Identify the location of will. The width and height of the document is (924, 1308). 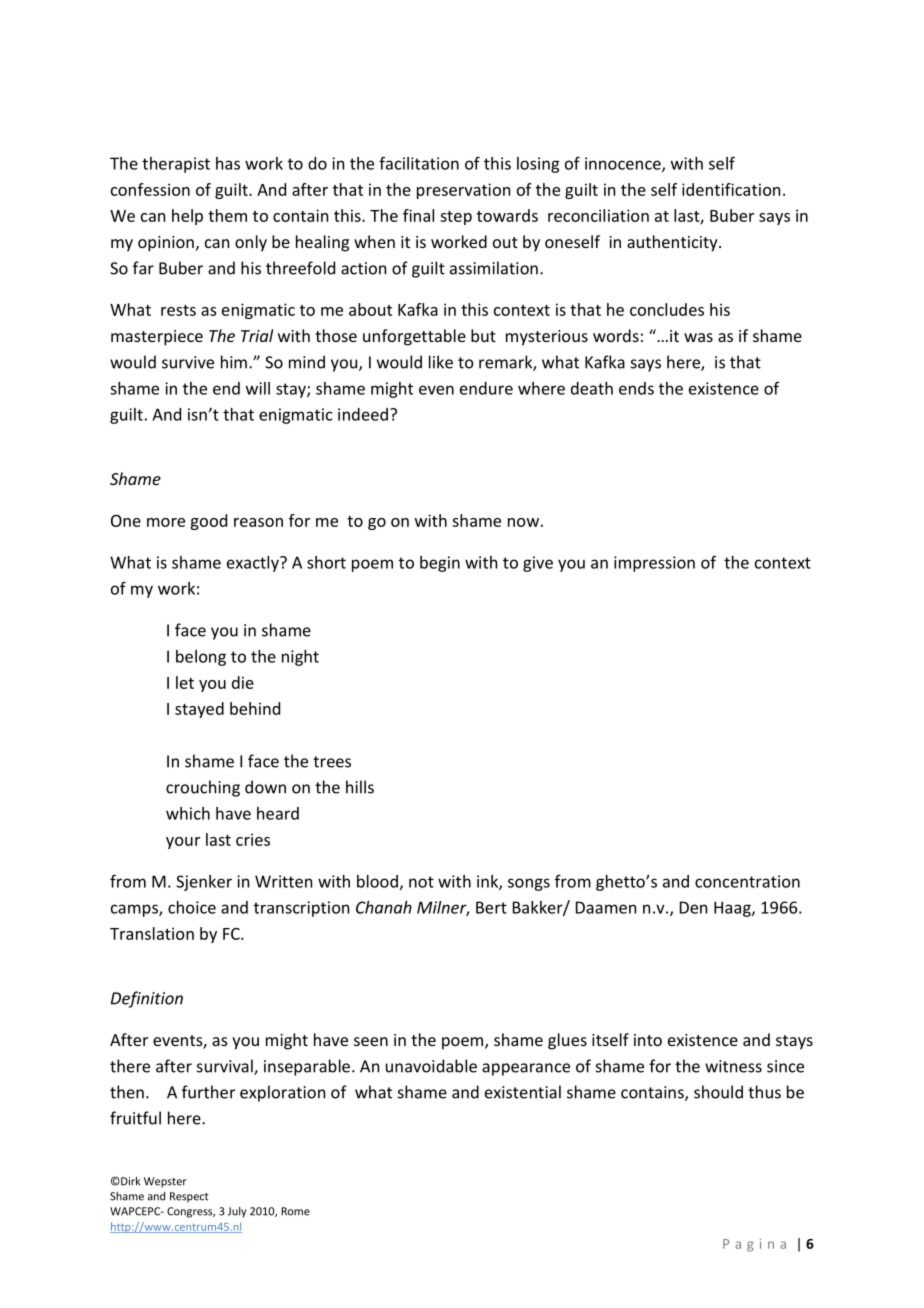
(258, 388).
